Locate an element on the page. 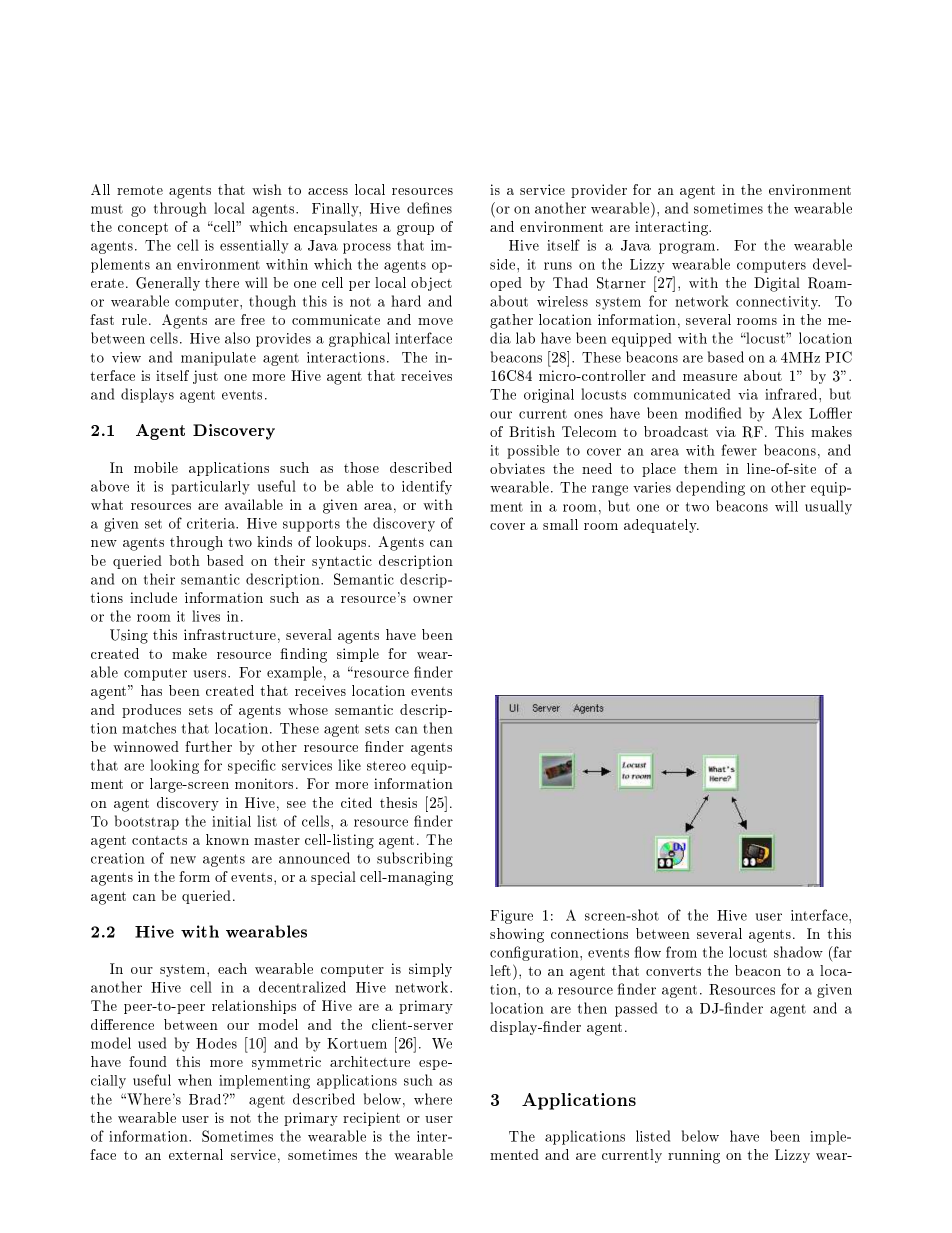 This image has width=952, height=1233. shadow is located at coordinates (798, 952).
